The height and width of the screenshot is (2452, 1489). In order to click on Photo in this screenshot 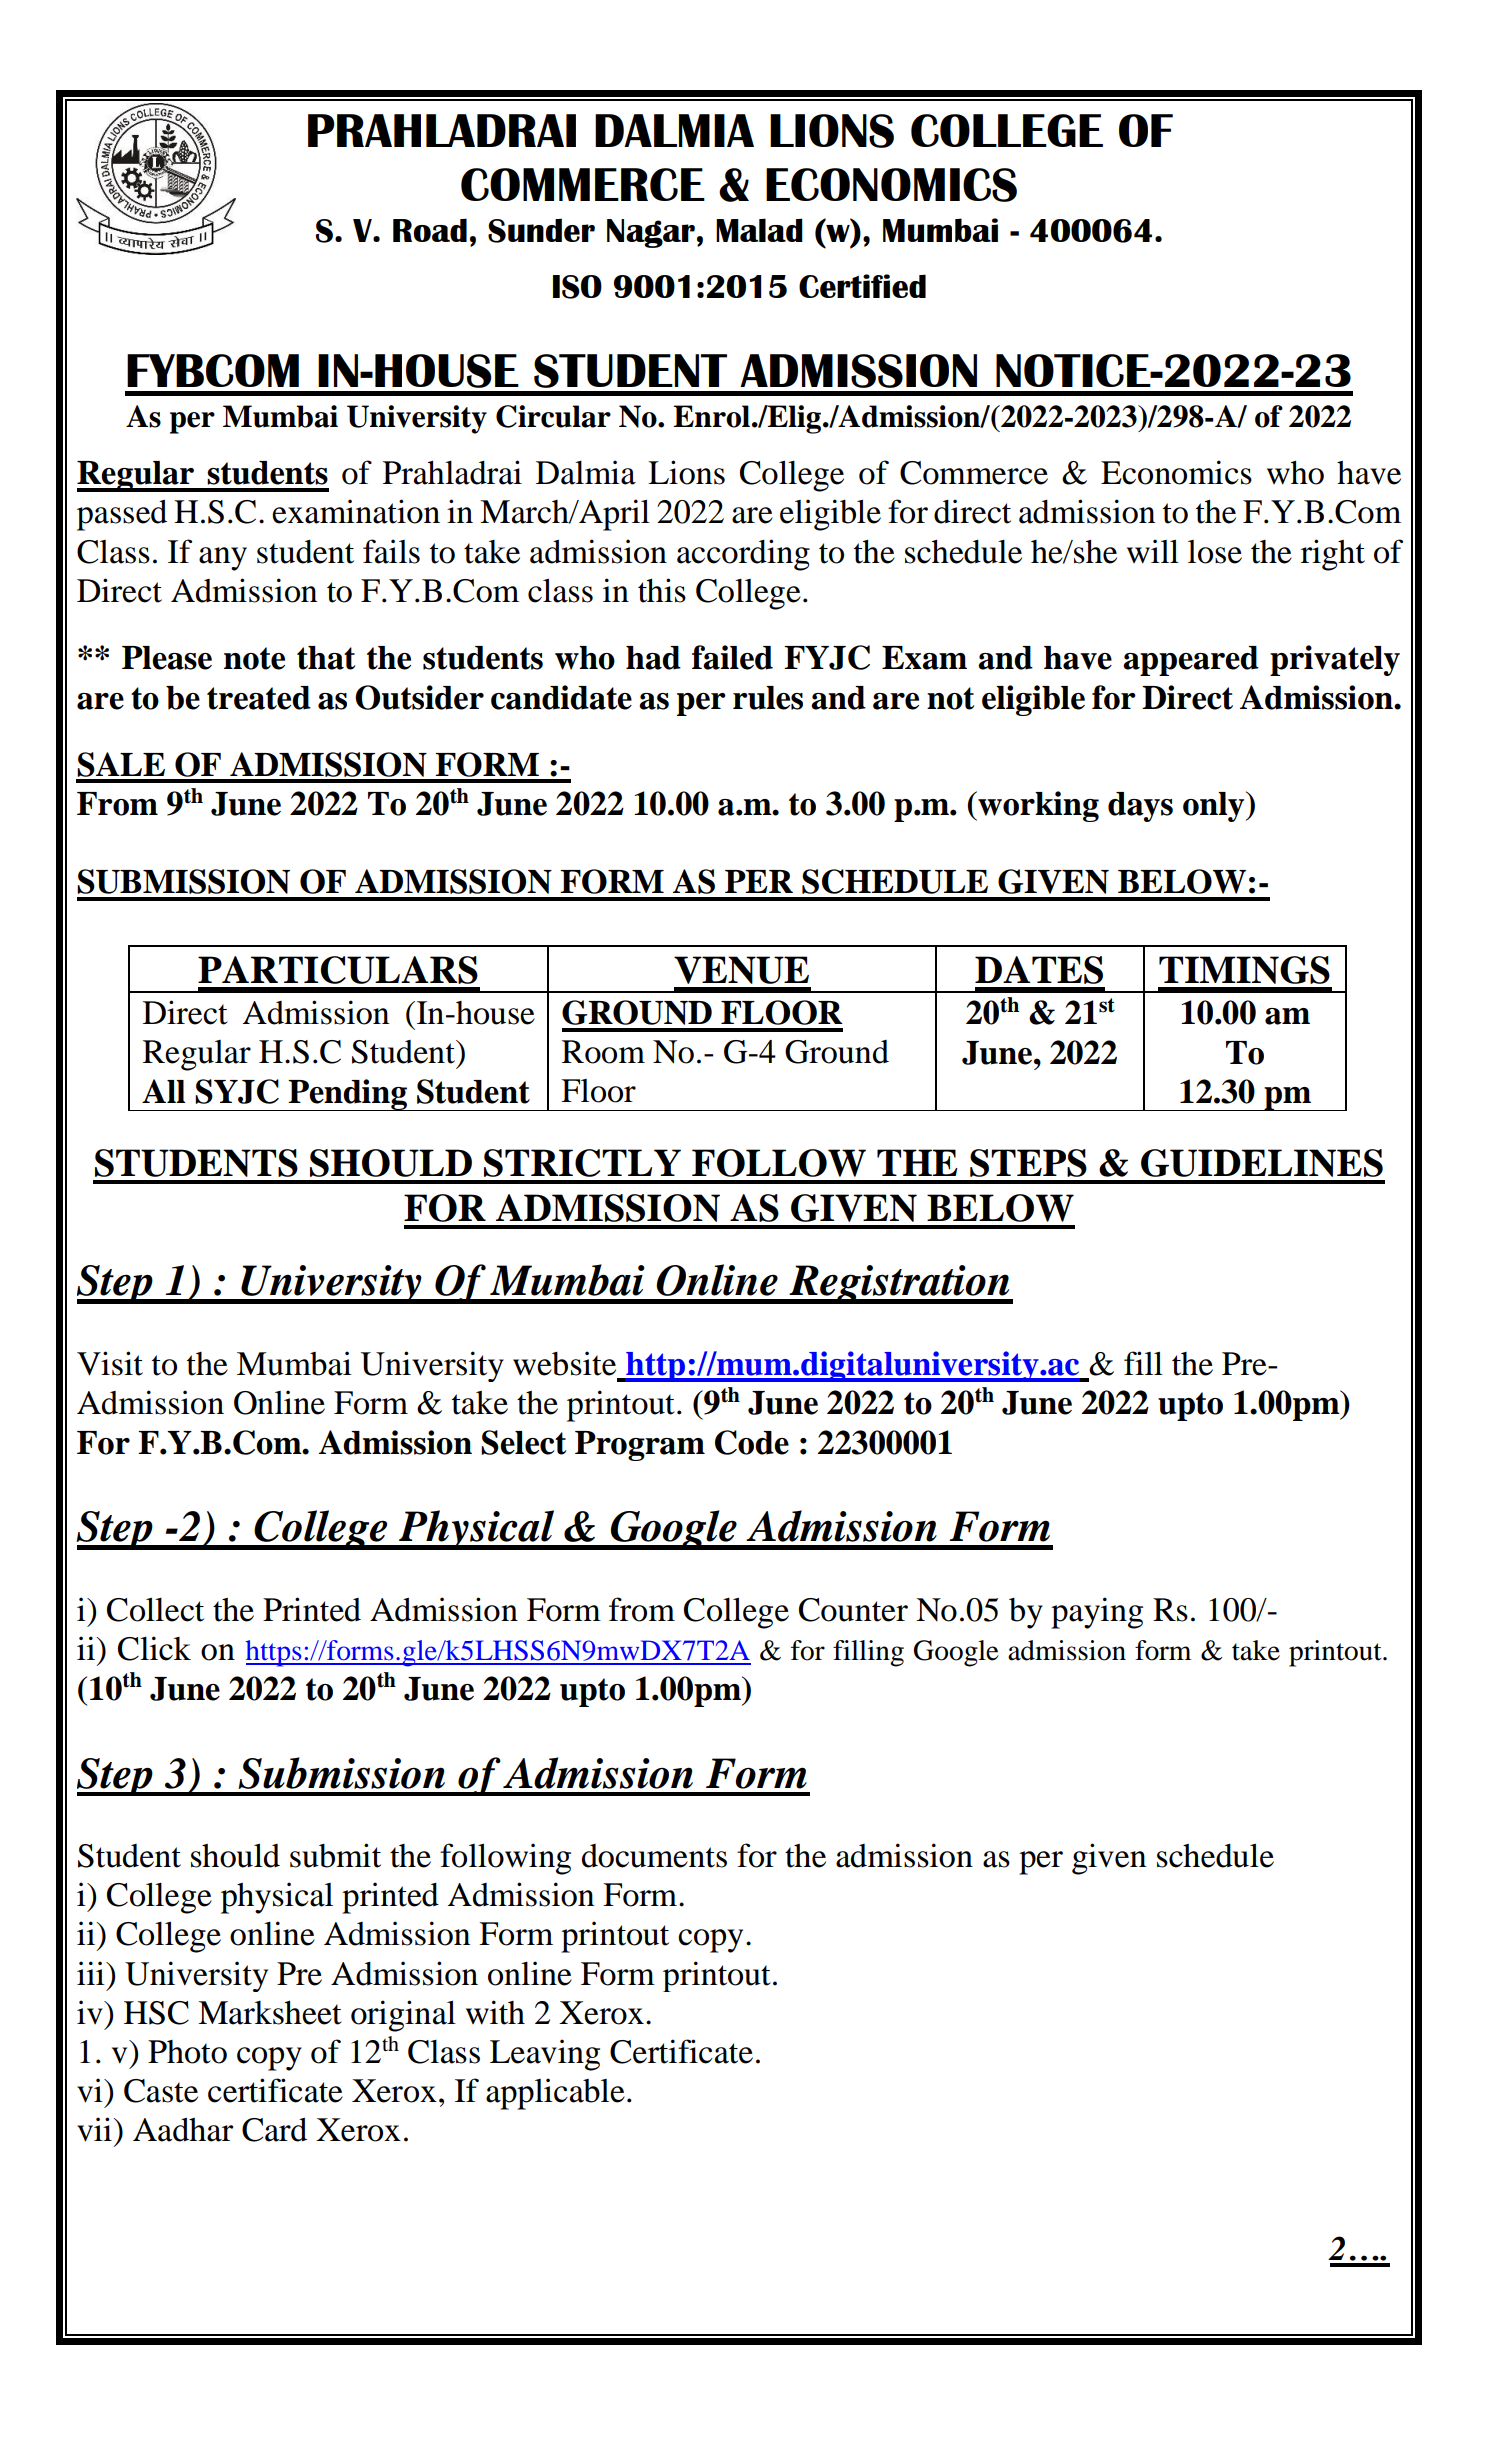, I will do `click(187, 2052)`.
